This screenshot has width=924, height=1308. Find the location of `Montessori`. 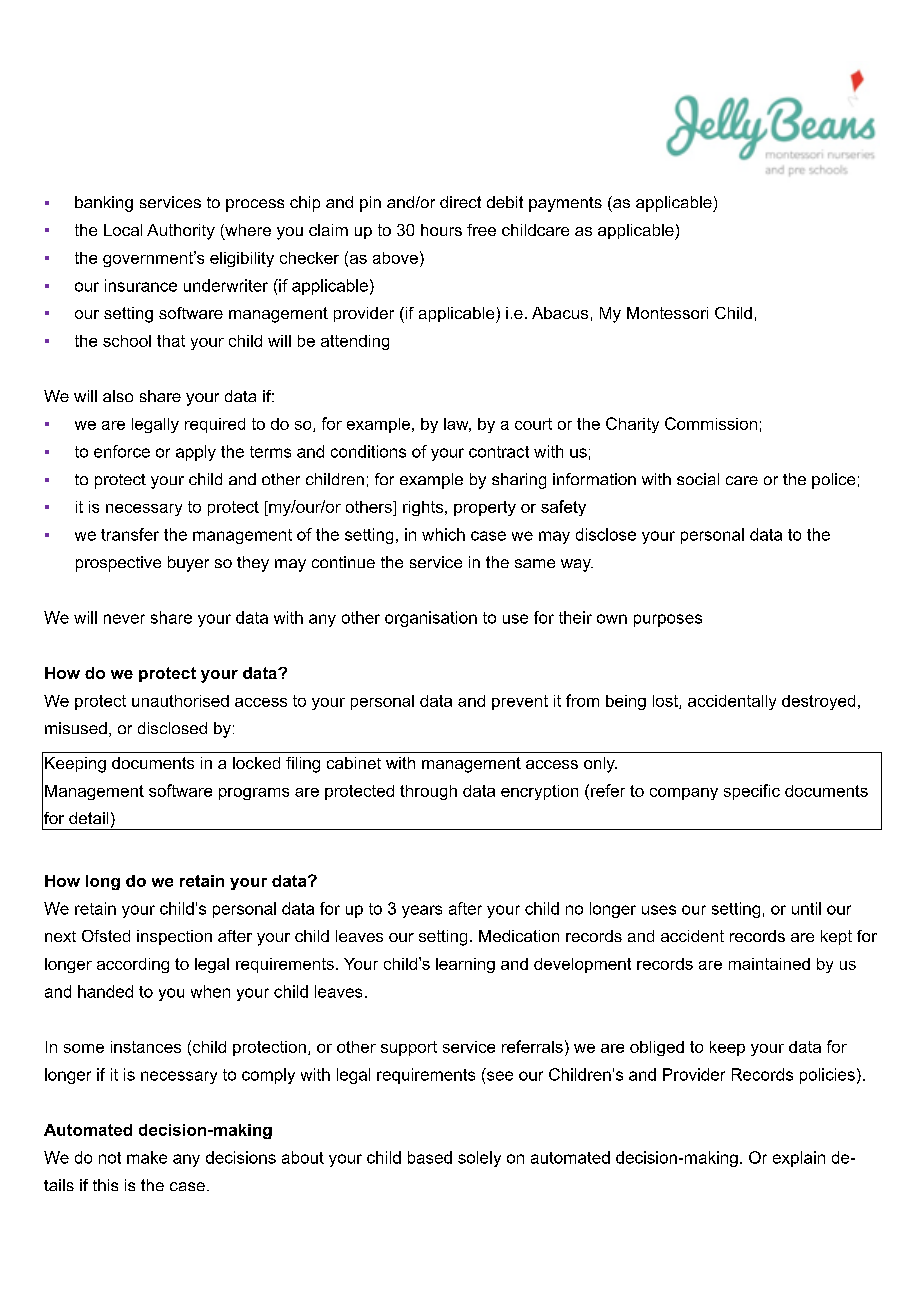

Montessori is located at coordinates (667, 313).
